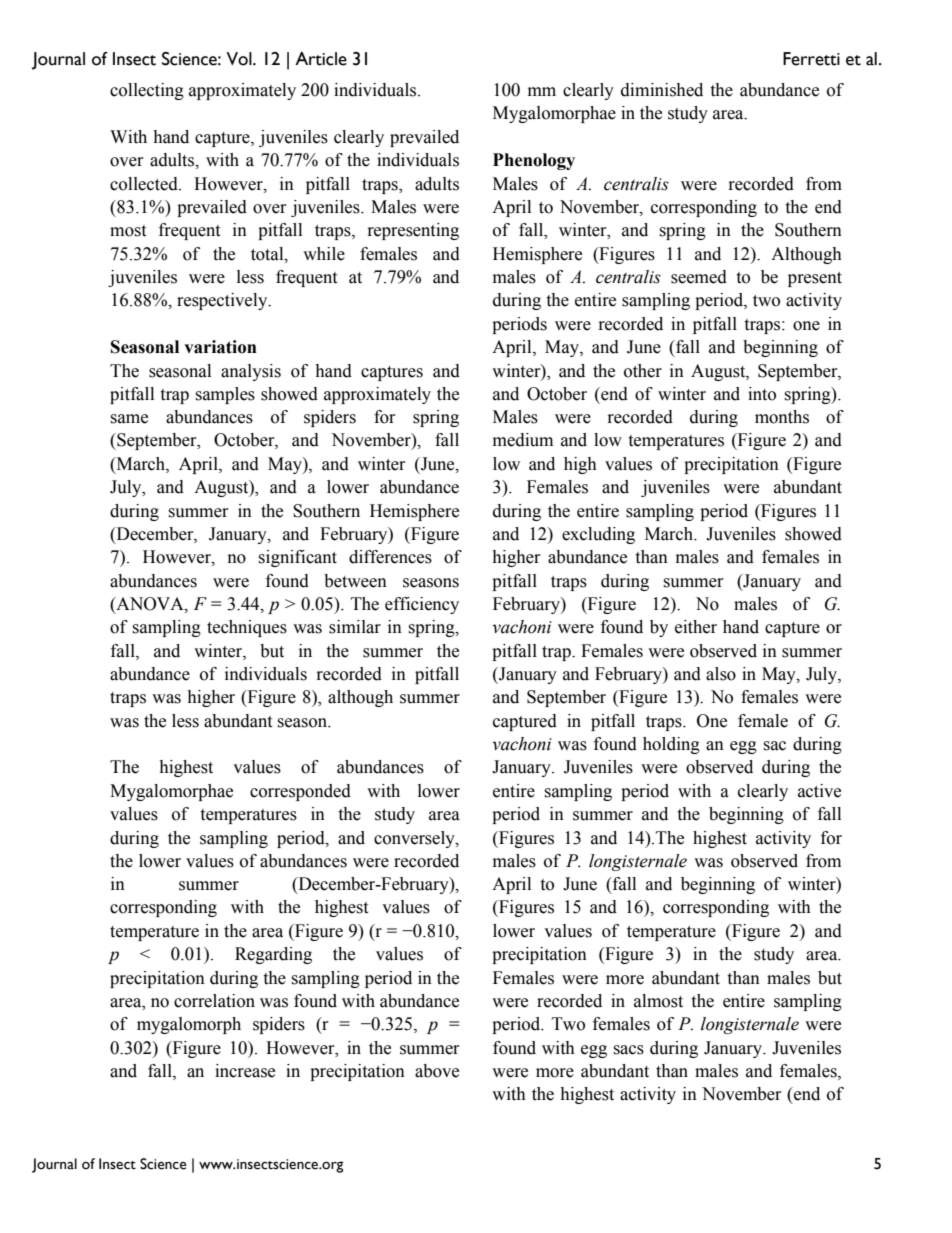 The image size is (952, 1233). What do you see at coordinates (762, 394) in the page?
I see `into` at bounding box center [762, 394].
